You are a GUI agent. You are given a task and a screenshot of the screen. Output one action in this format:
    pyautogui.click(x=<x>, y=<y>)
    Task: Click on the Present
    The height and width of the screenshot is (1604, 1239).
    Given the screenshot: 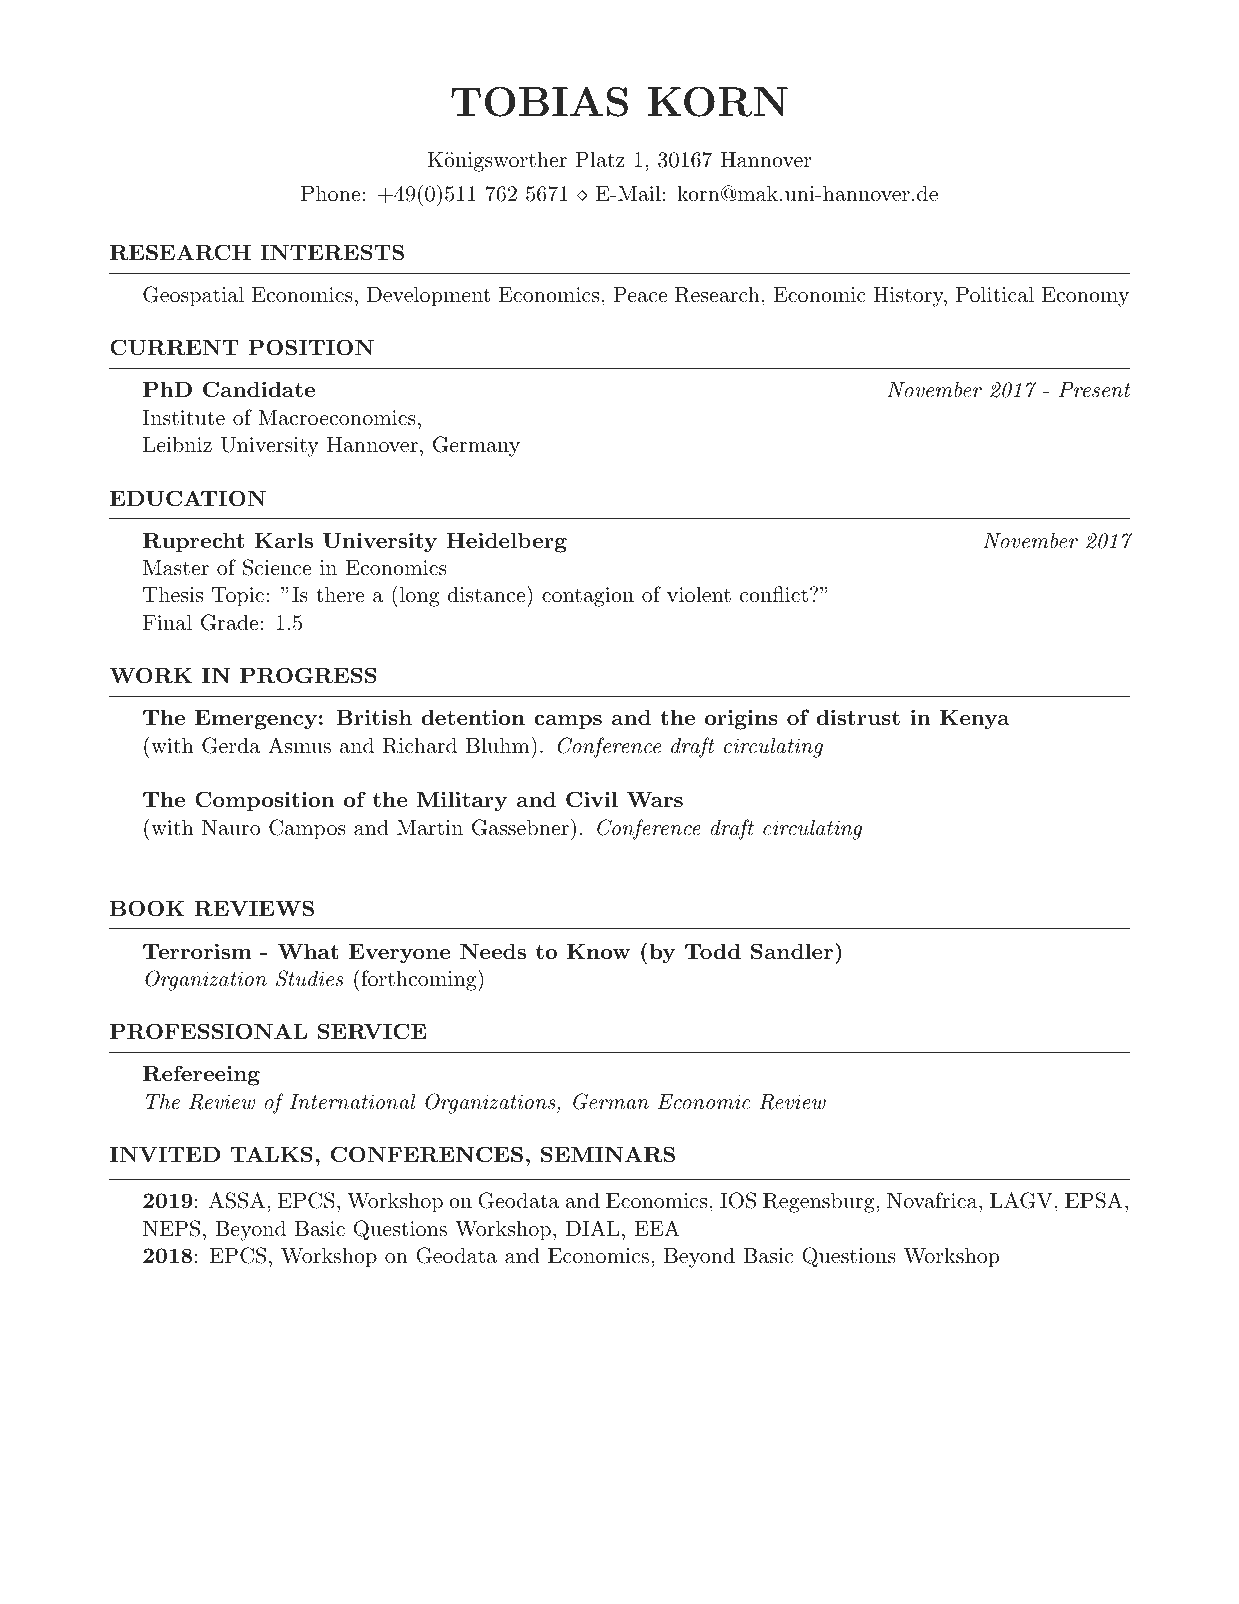 What is the action you would take?
    pyautogui.click(x=1095, y=389)
